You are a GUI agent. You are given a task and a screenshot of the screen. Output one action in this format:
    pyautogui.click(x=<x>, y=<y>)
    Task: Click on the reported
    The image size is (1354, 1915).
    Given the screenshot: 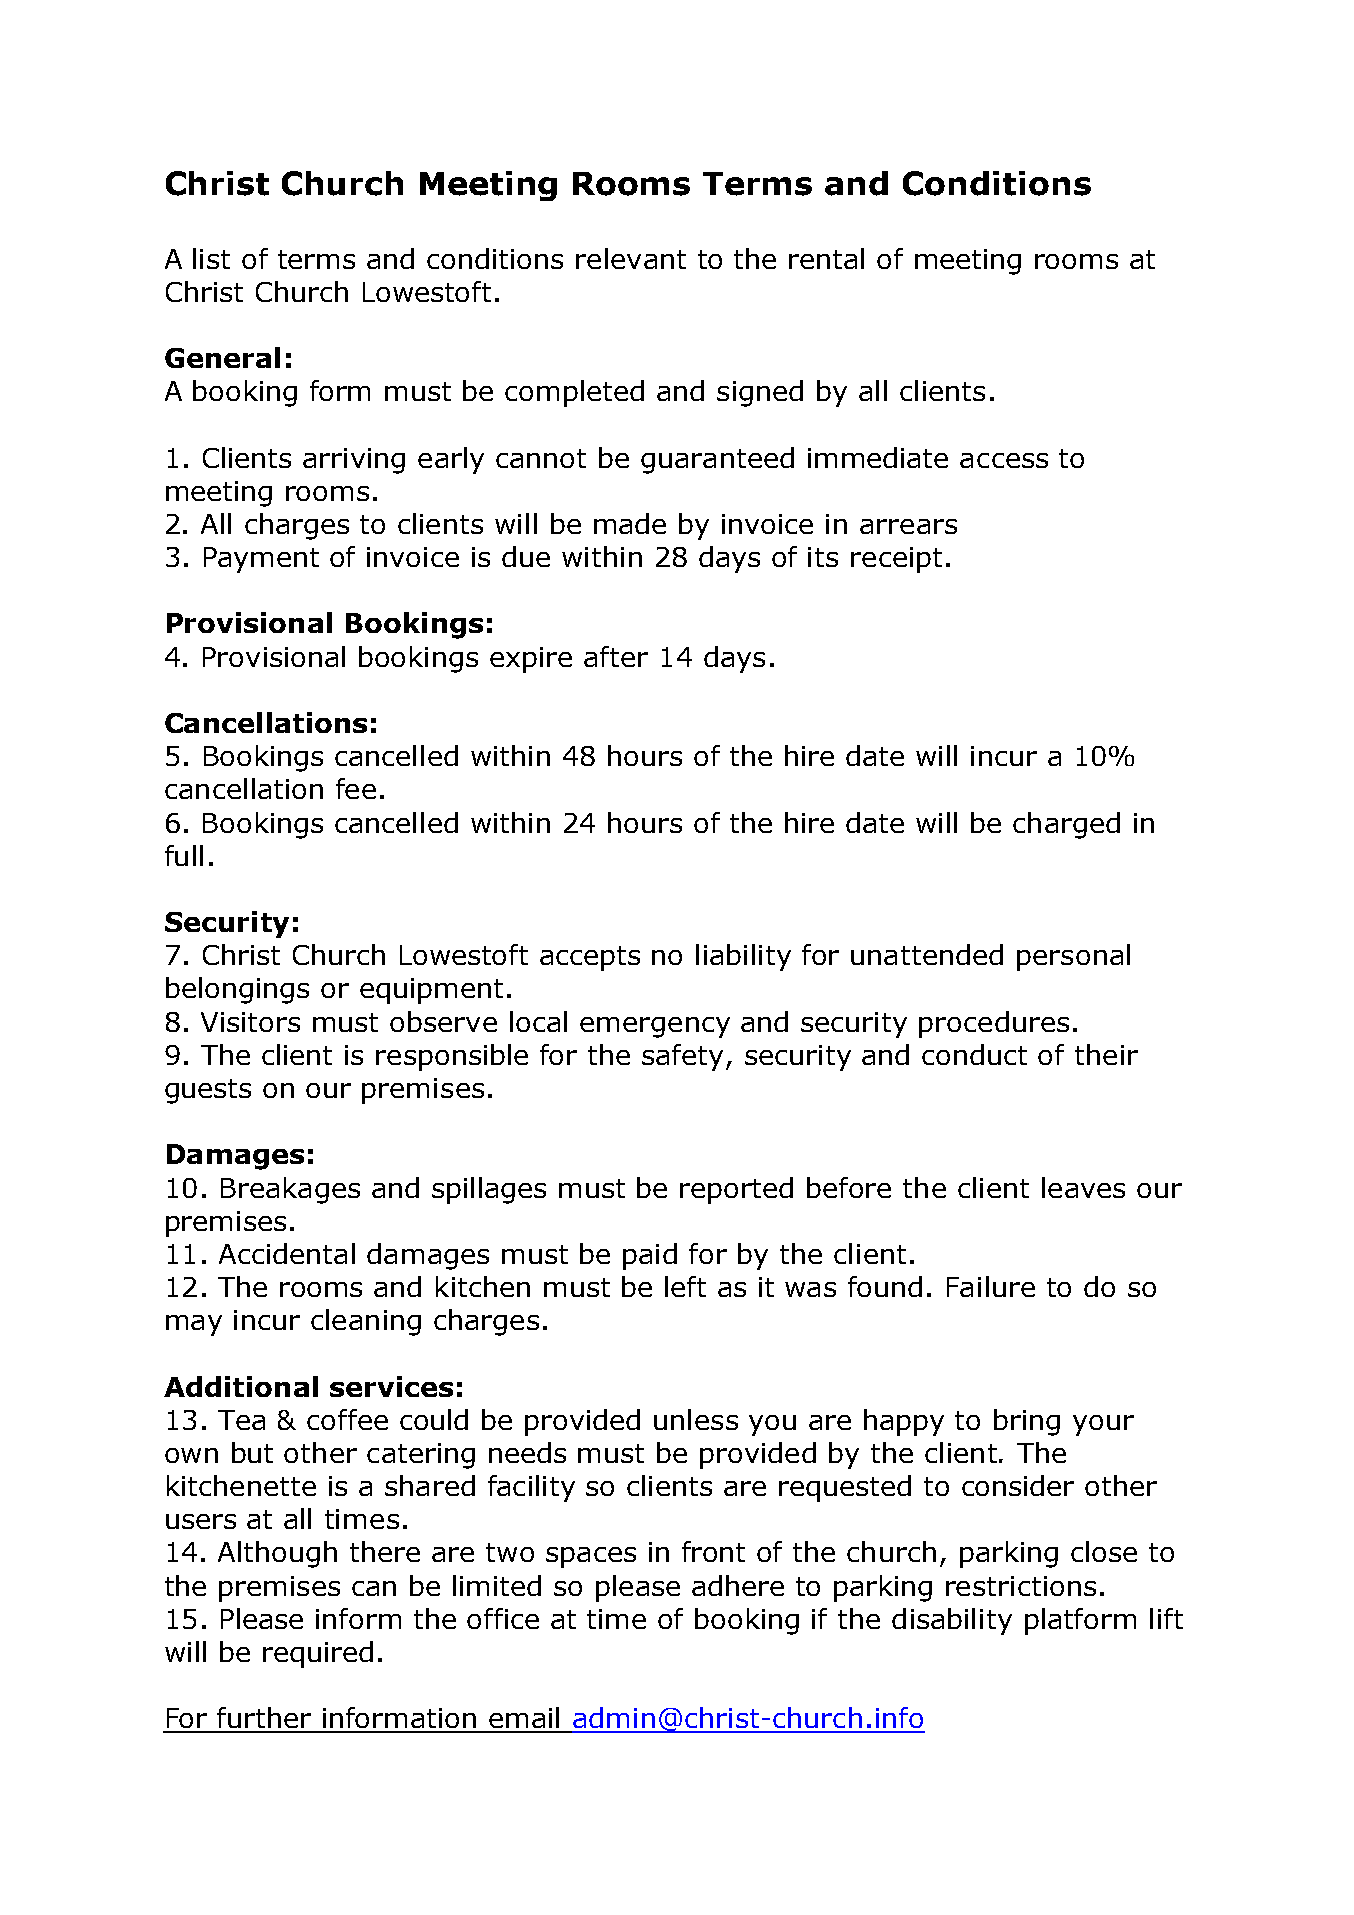 What is the action you would take?
    pyautogui.click(x=736, y=1190)
